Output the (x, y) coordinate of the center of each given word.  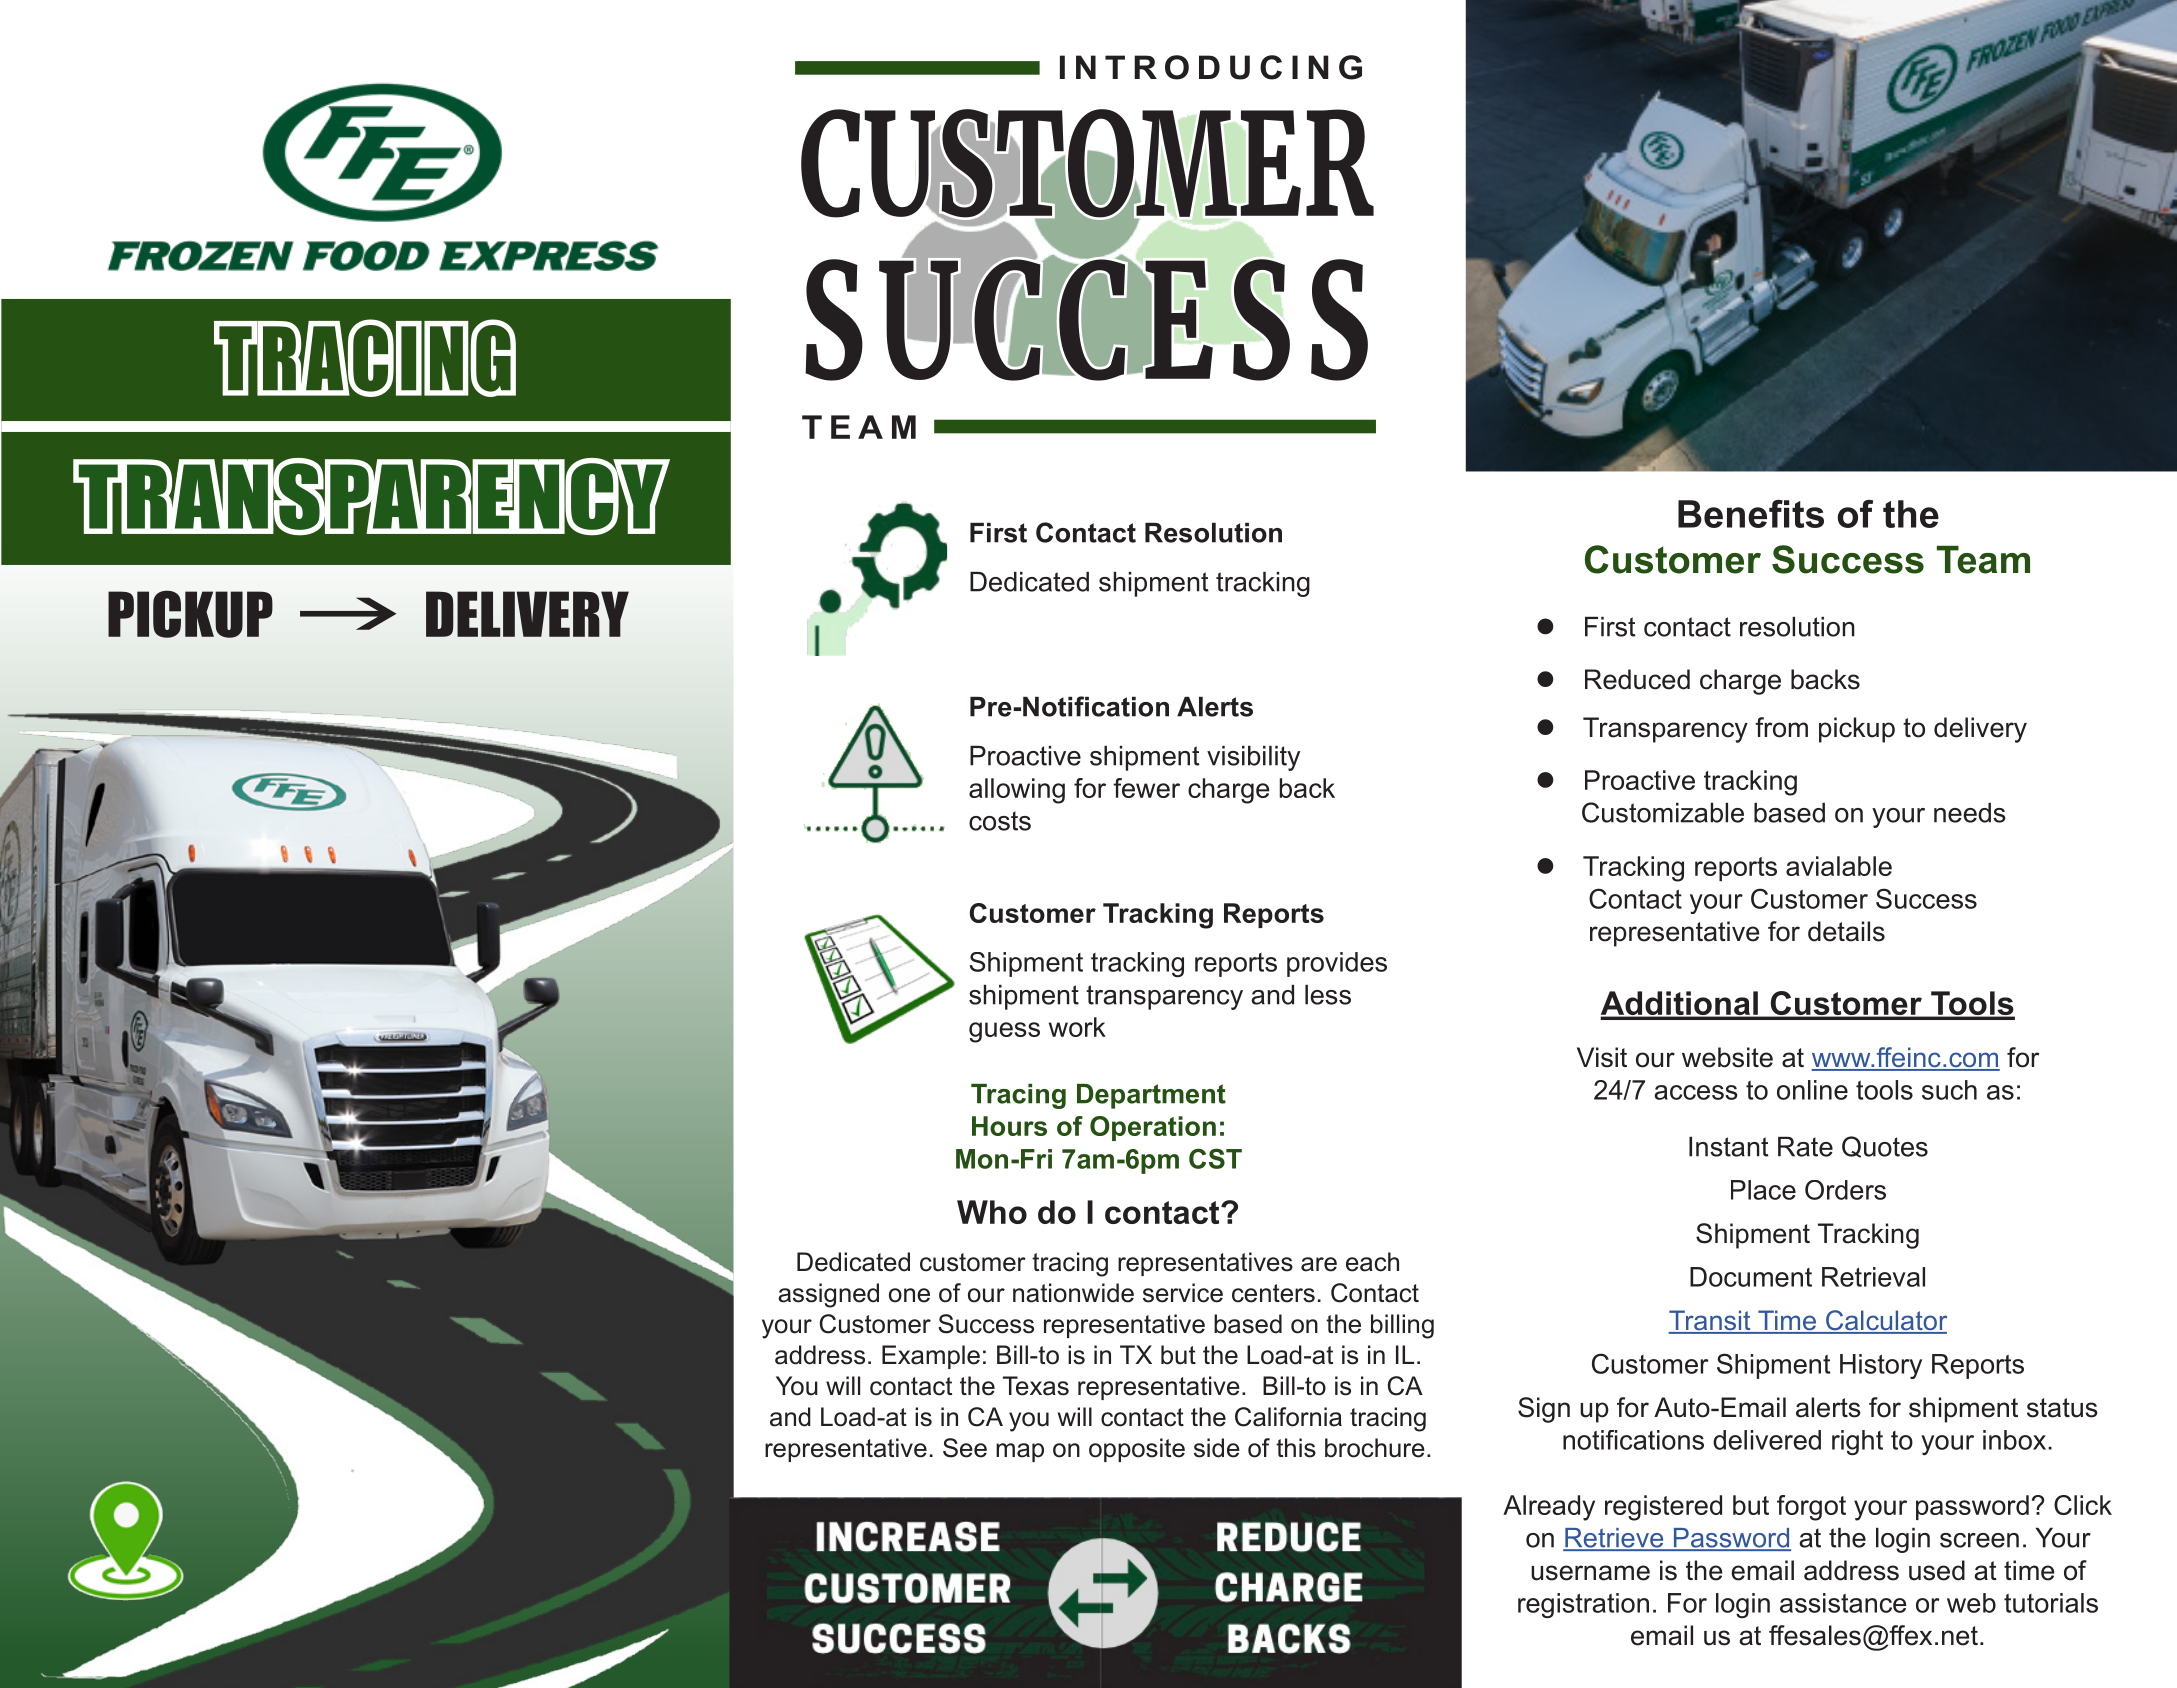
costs (1000, 821)
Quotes (1885, 1147)
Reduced (1637, 679)
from (1781, 727)
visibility (1253, 758)
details (1846, 931)
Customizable (1663, 812)
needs (1970, 813)
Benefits (1751, 514)
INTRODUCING (1211, 67)
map (1020, 1452)
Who (992, 1212)
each (1372, 1262)
